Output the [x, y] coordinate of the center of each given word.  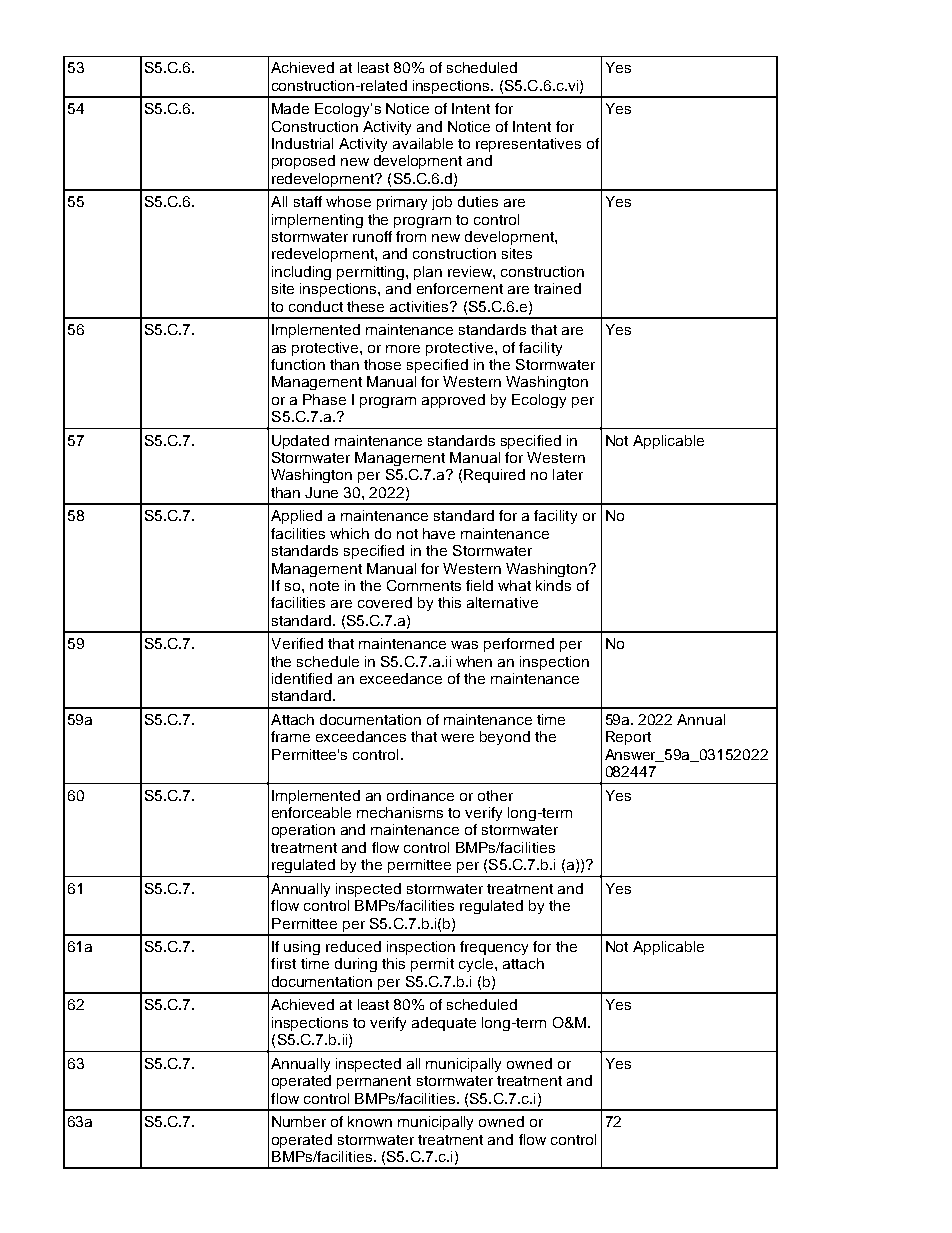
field [479, 585]
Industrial [302, 143]
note [324, 586]
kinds [553, 585]
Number [299, 1121]
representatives [528, 145]
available [423, 143]
